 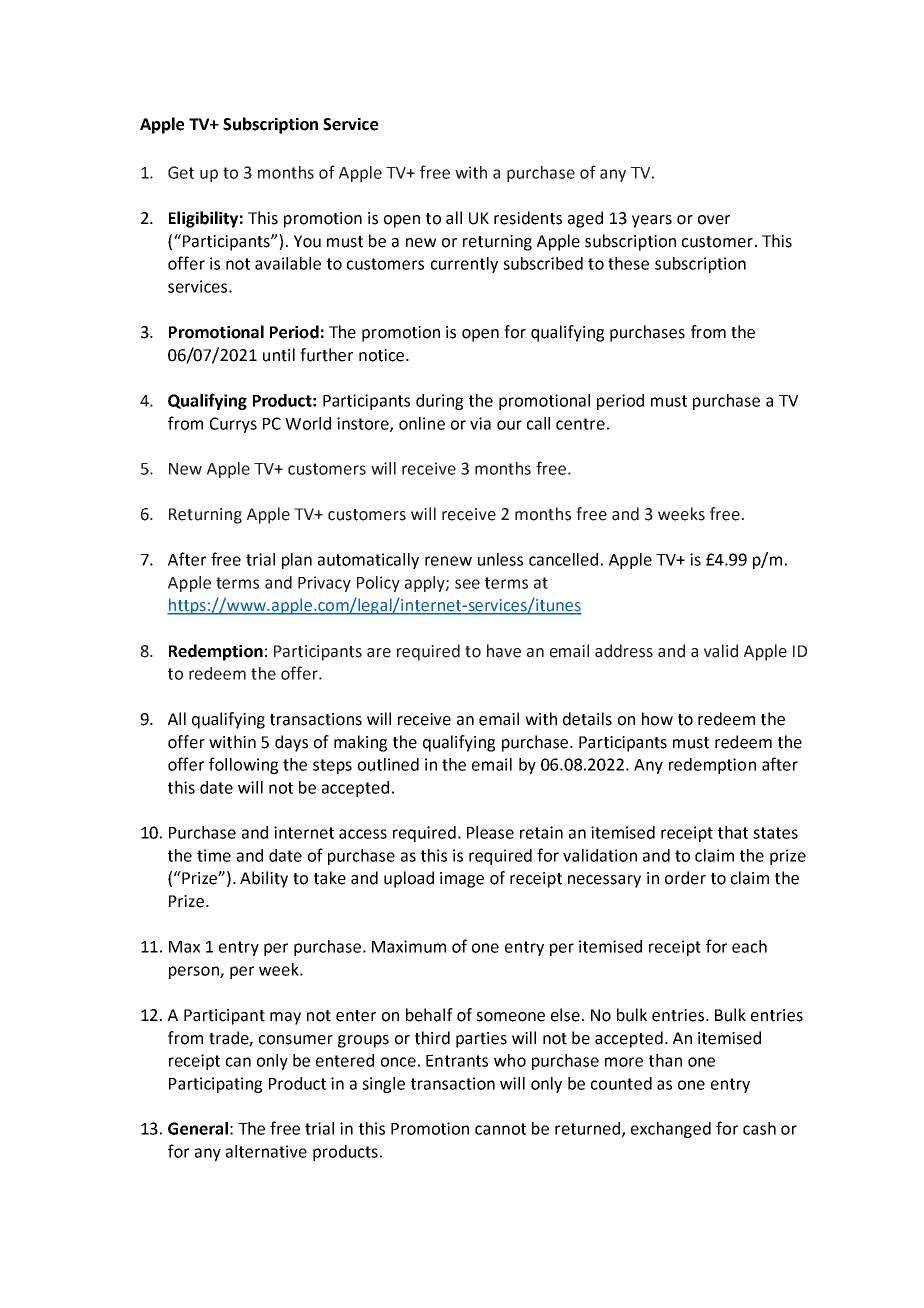 I want to click on days, so click(x=291, y=743).
